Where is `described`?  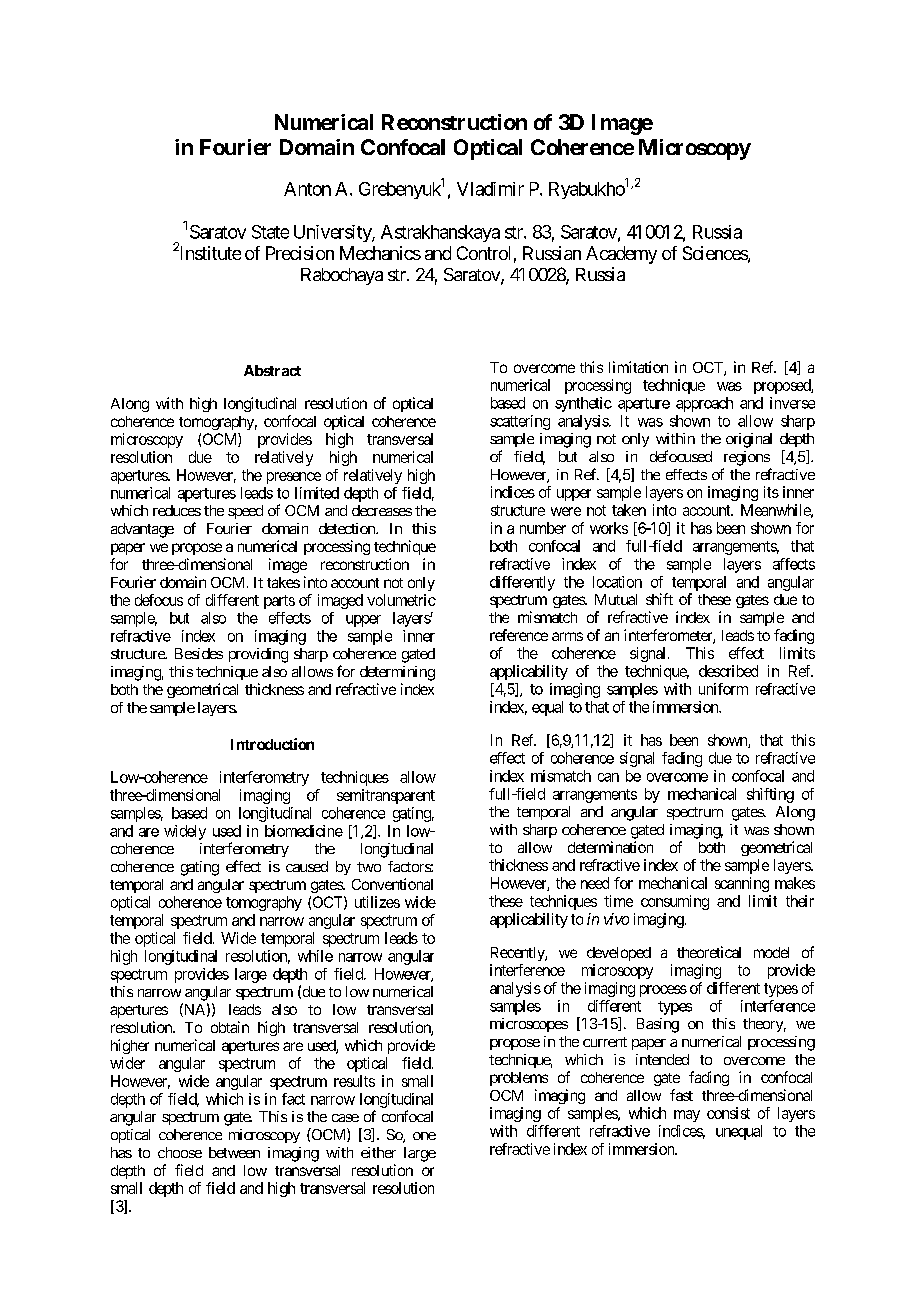 described is located at coordinates (728, 671).
